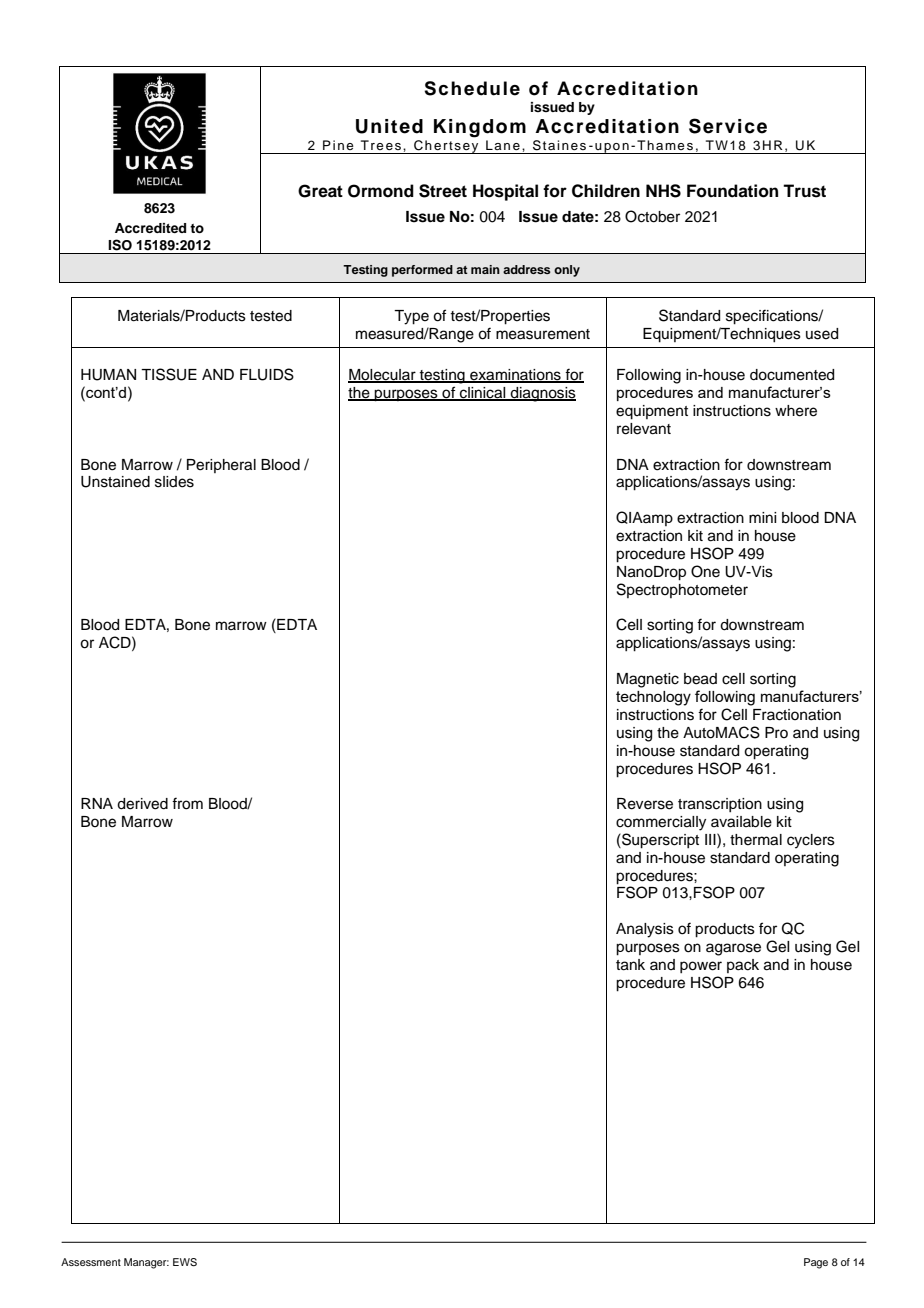 The height and width of the screenshot is (1308, 924). What do you see at coordinates (91, 1262) in the screenshot?
I see `Assessment` at bounding box center [91, 1262].
